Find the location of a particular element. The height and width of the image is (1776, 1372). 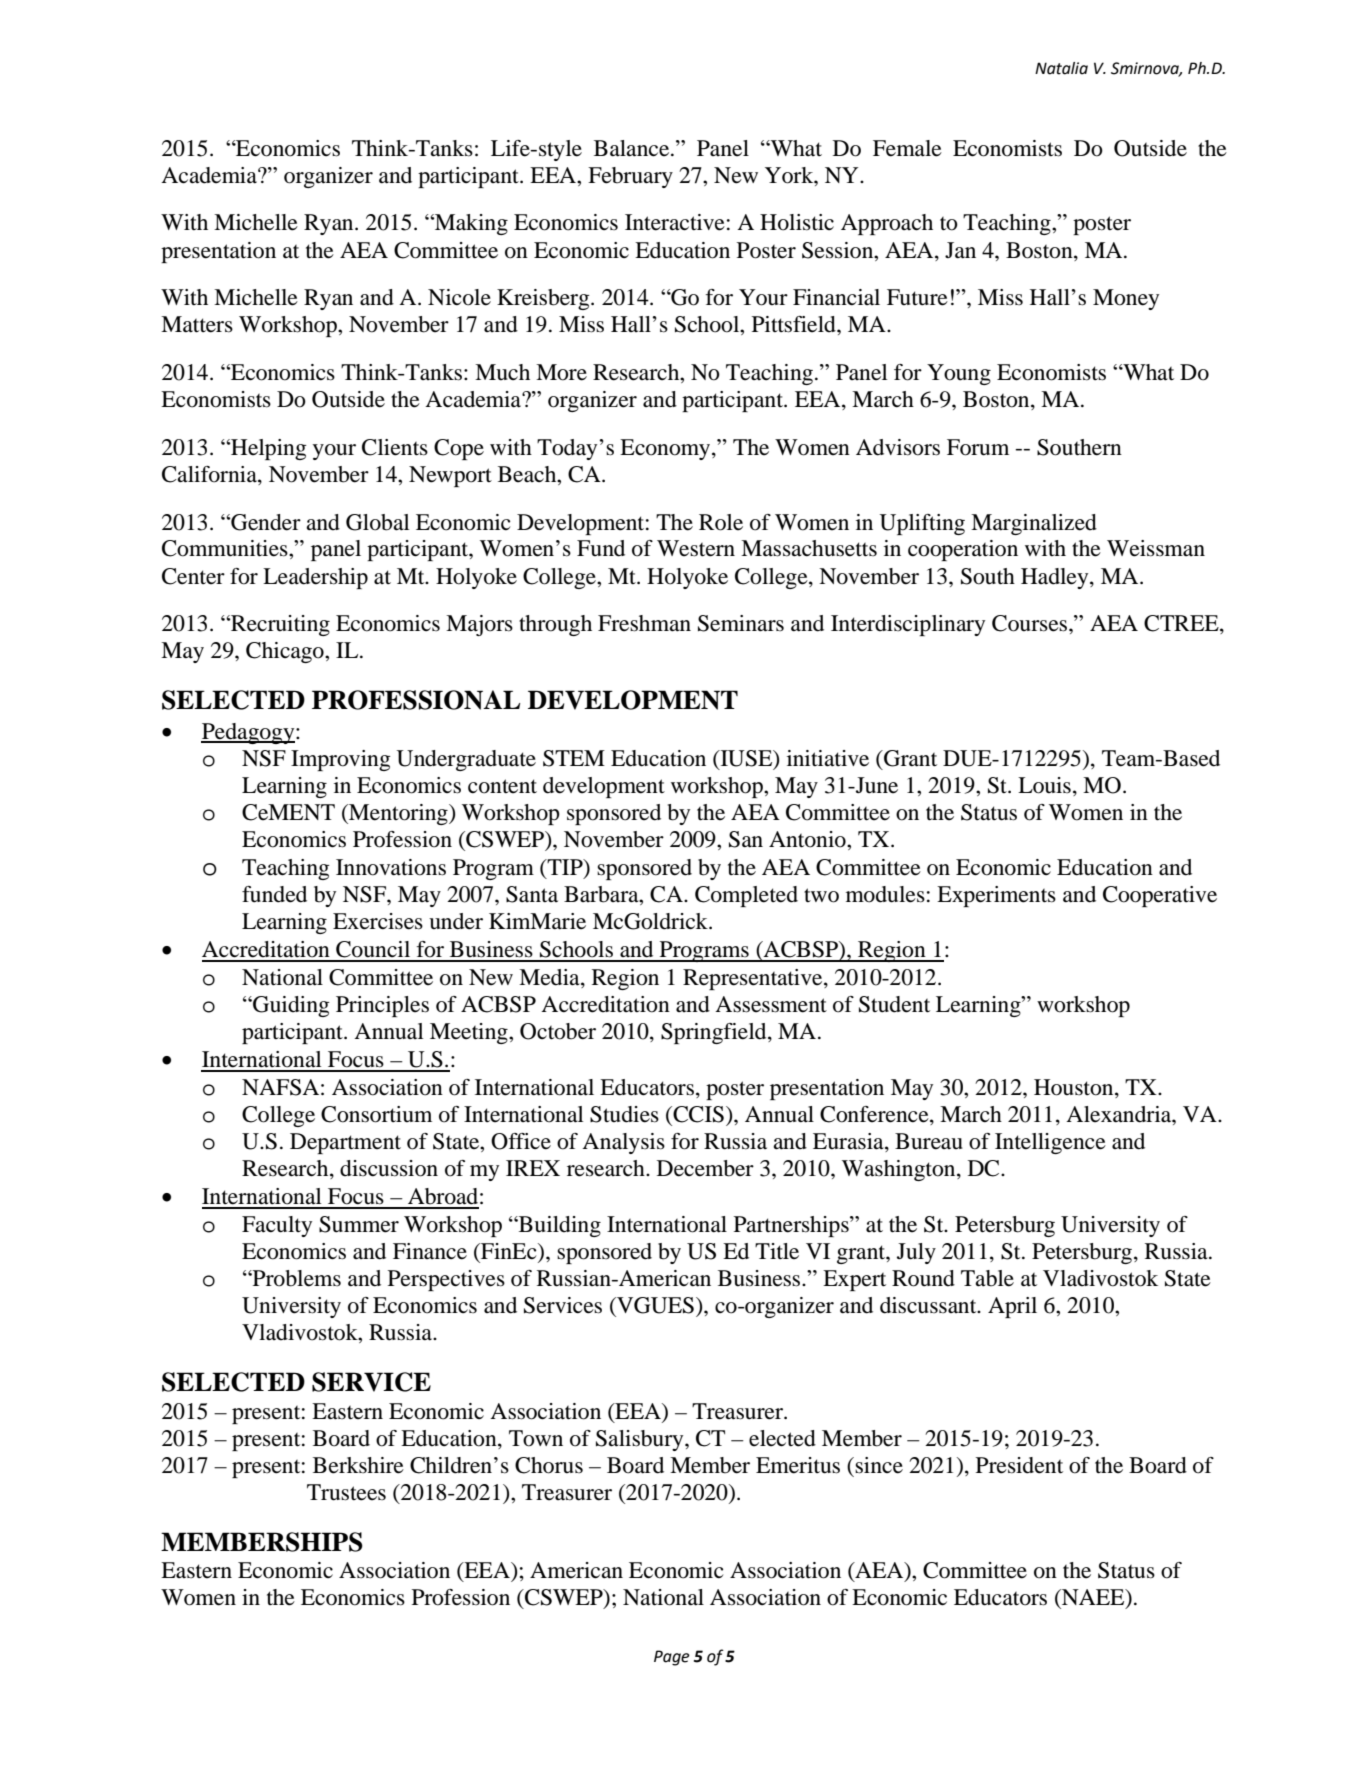

Global is located at coordinates (377, 522).
